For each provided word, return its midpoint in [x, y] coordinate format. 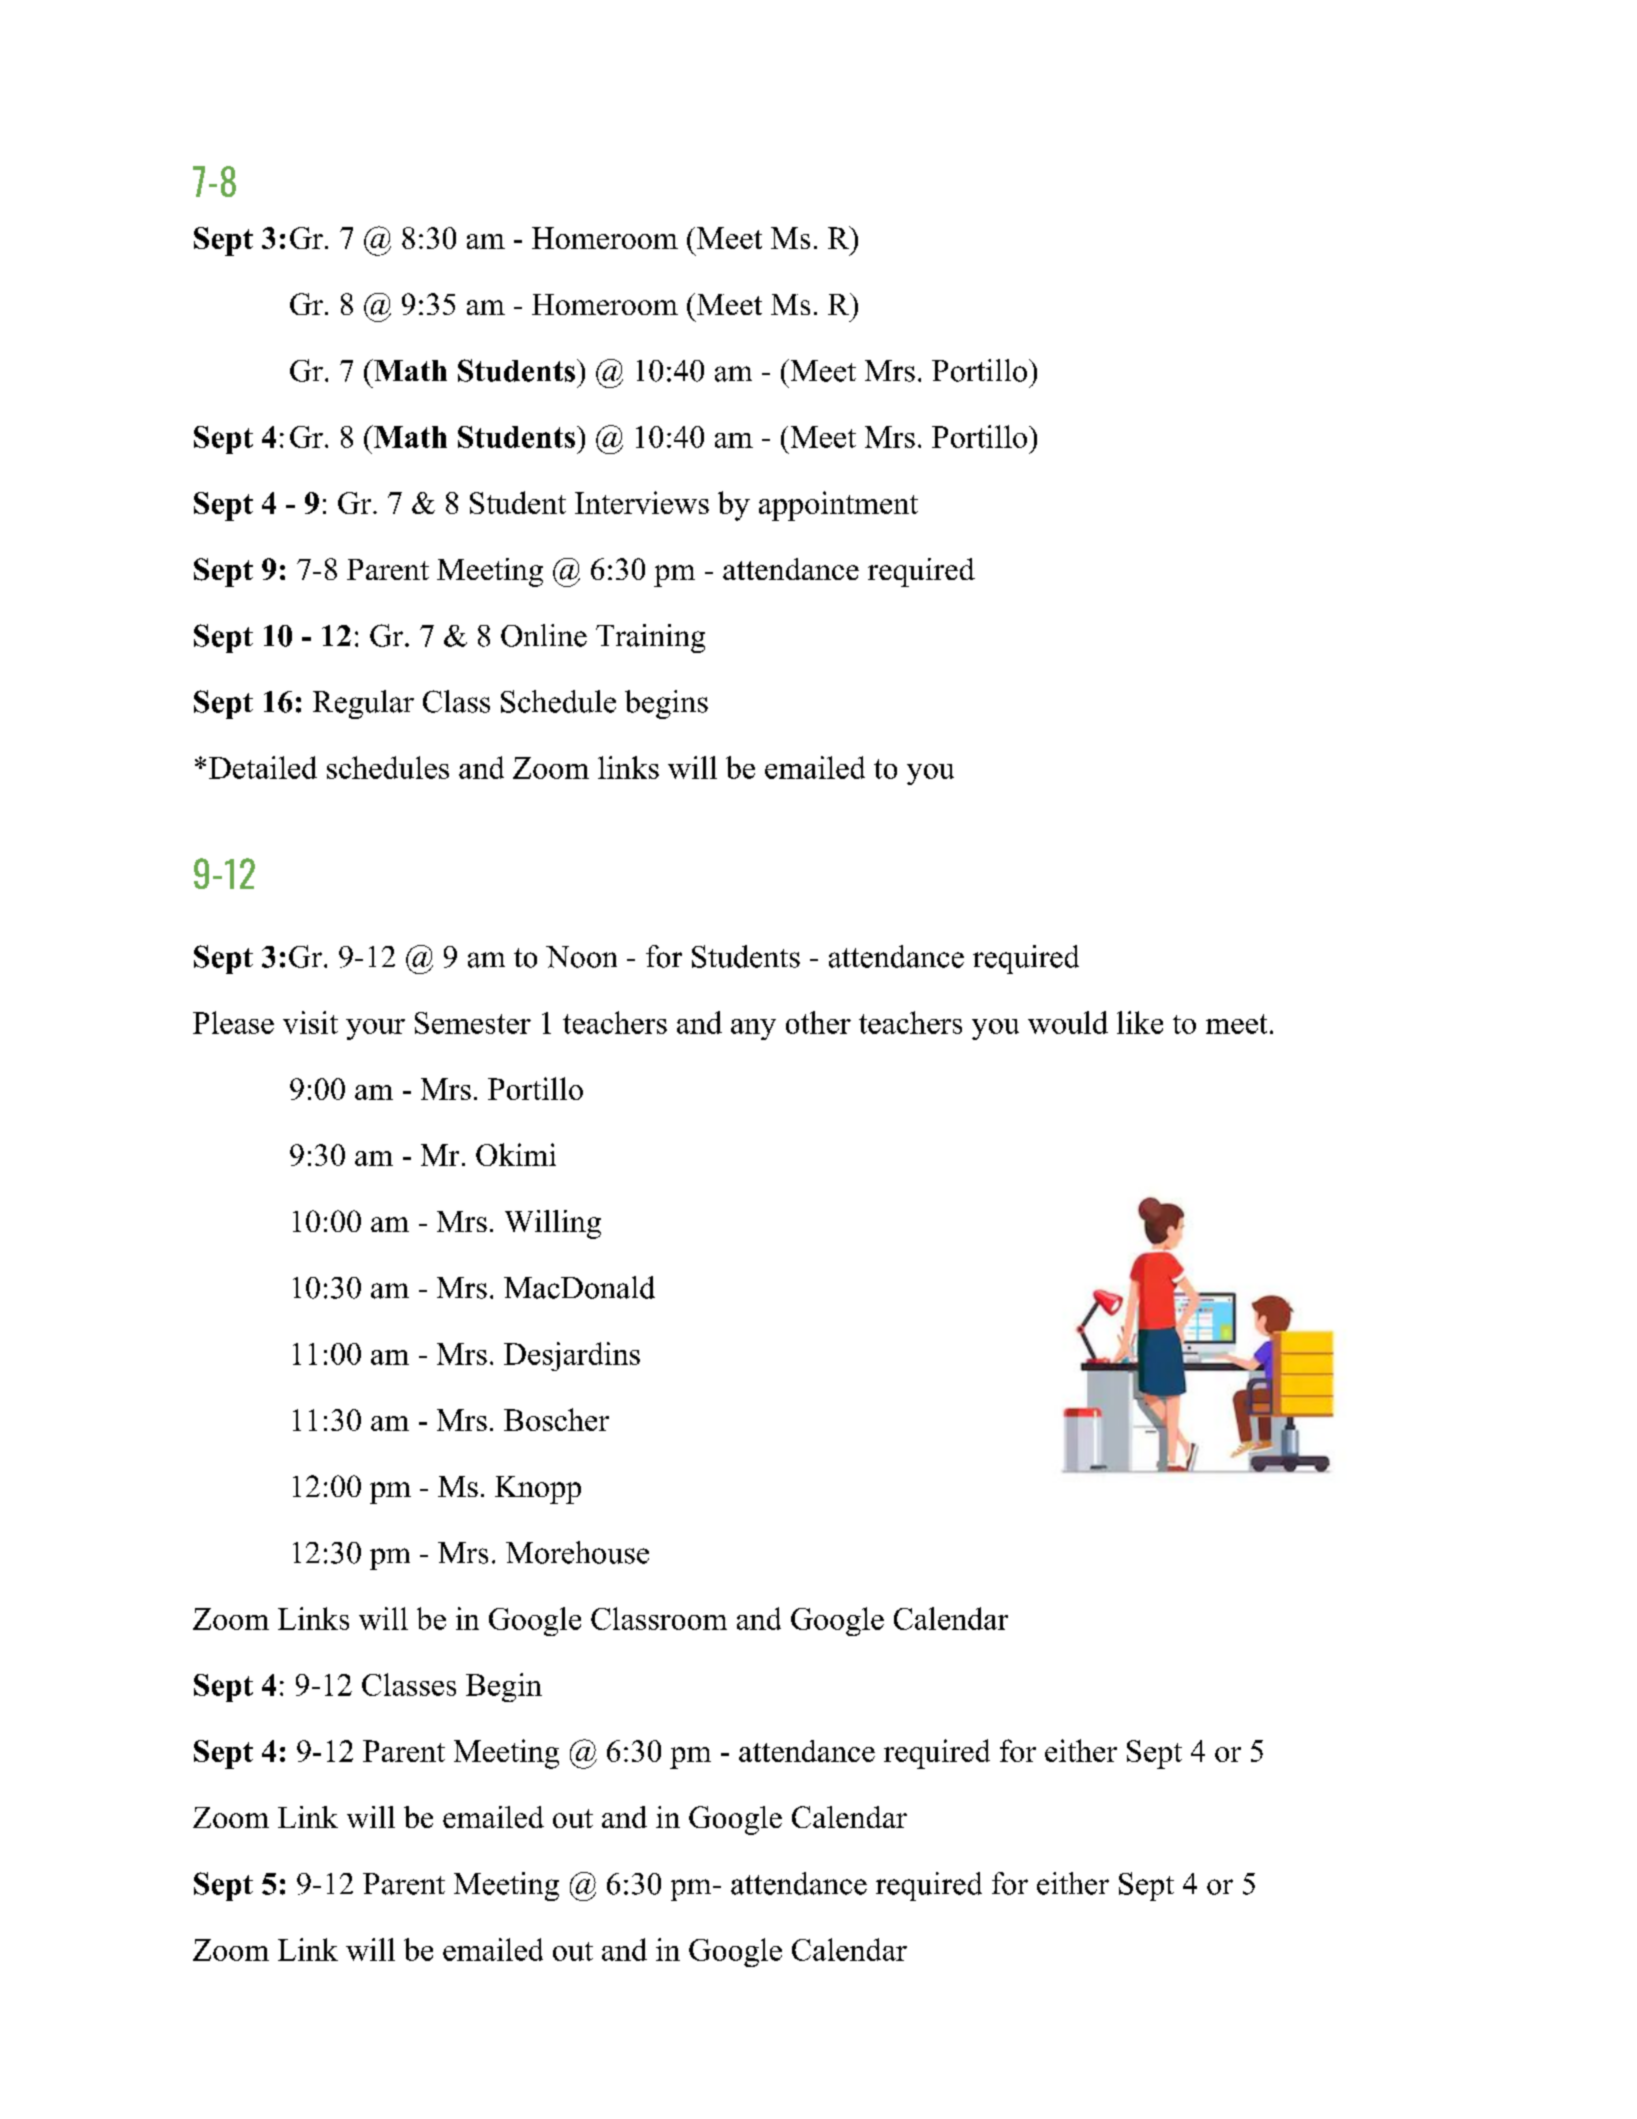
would [1068, 1022]
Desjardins [572, 1356]
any [753, 1029]
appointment [838, 506]
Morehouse [577, 1552]
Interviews [642, 502]
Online [544, 635]
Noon [581, 957]
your [375, 1029]
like [1140, 1022]
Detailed [263, 767]
